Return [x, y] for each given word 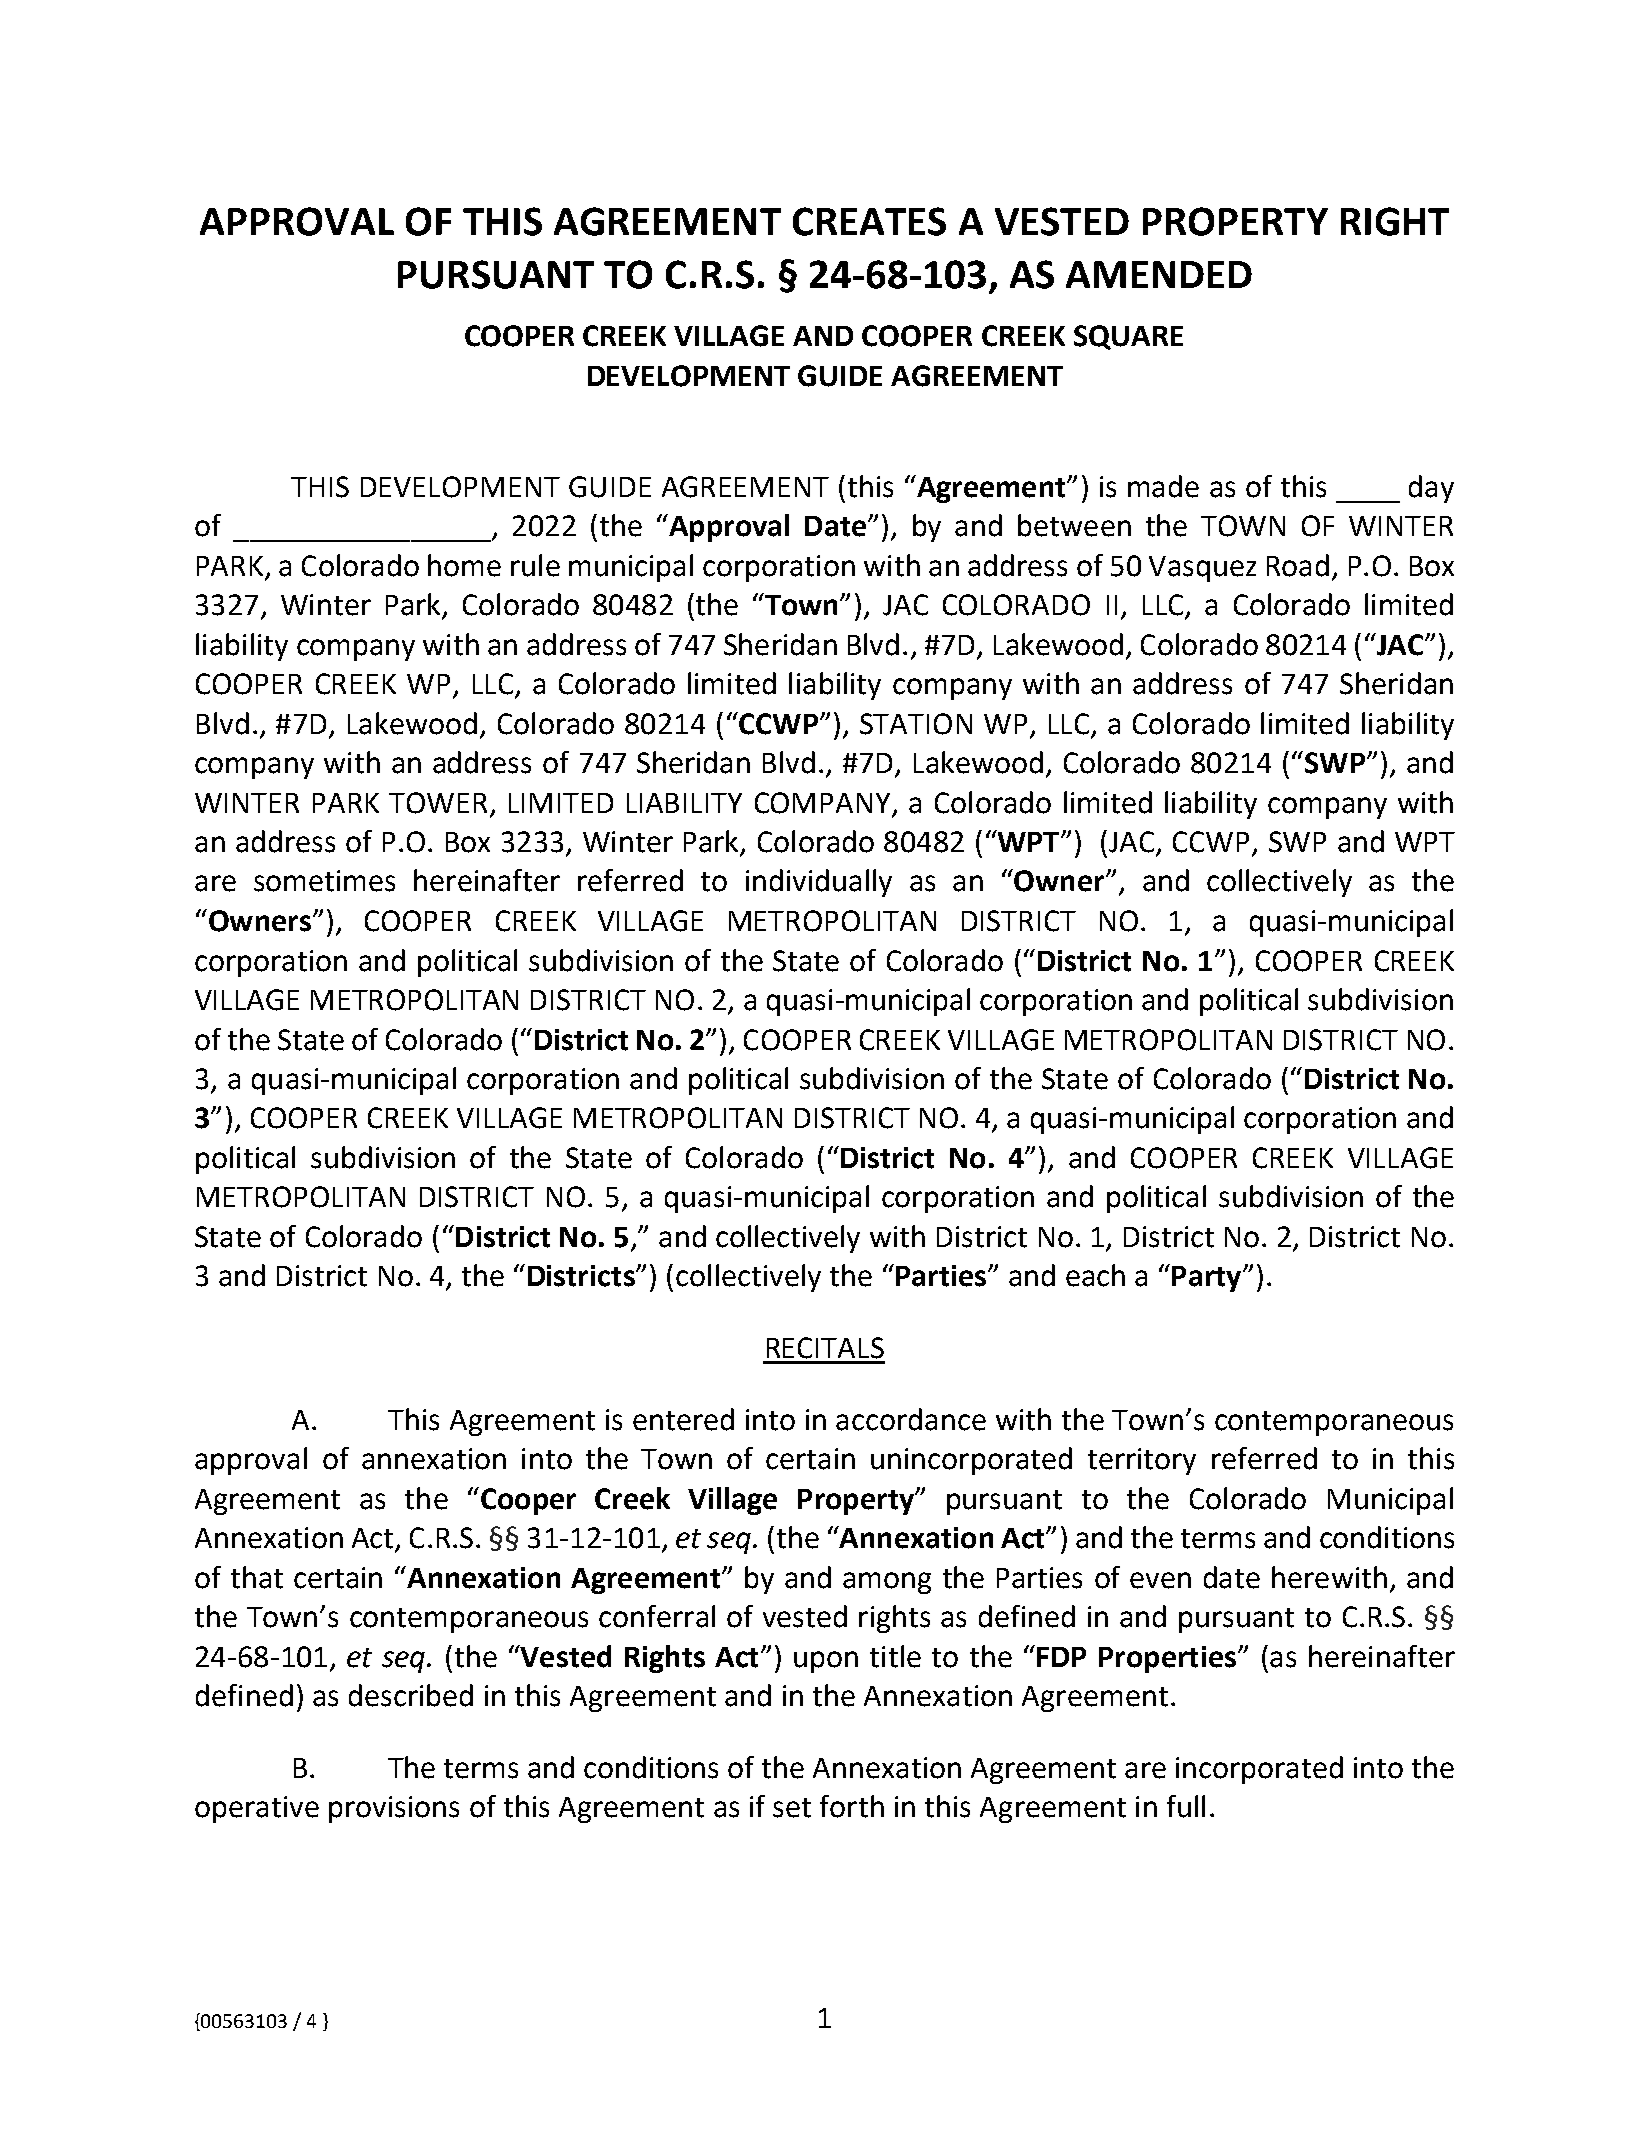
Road [1298, 565]
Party [1208, 1279]
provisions [394, 1809]
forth [852, 1806]
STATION [916, 724]
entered [683, 1419]
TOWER [438, 803]
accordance [911, 1419]
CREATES [869, 221]
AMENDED [1159, 274]
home [464, 565]
